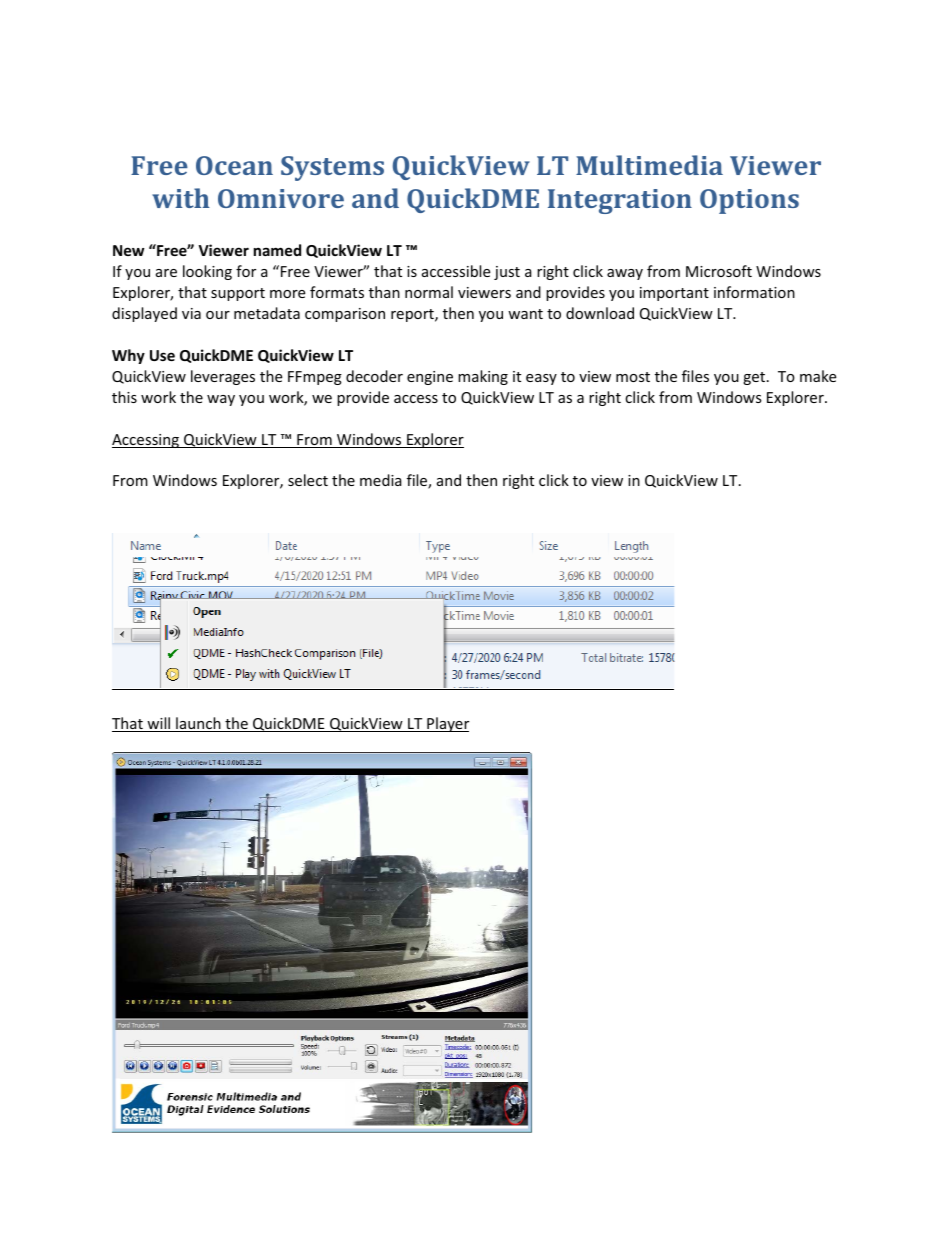 The image size is (952, 1233). I want to click on Options, so click(749, 201).
